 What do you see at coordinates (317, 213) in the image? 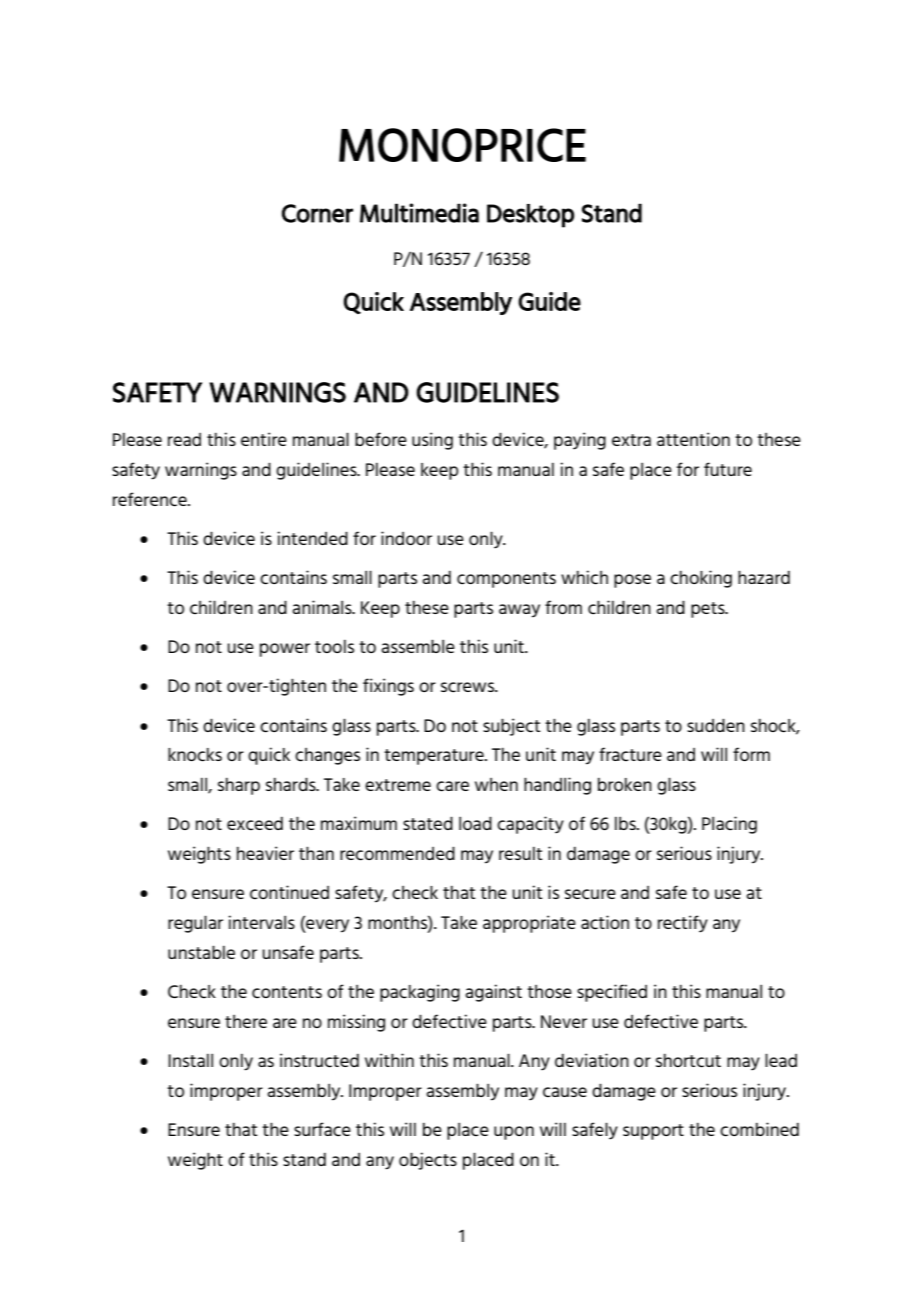
I see `Corner` at bounding box center [317, 213].
